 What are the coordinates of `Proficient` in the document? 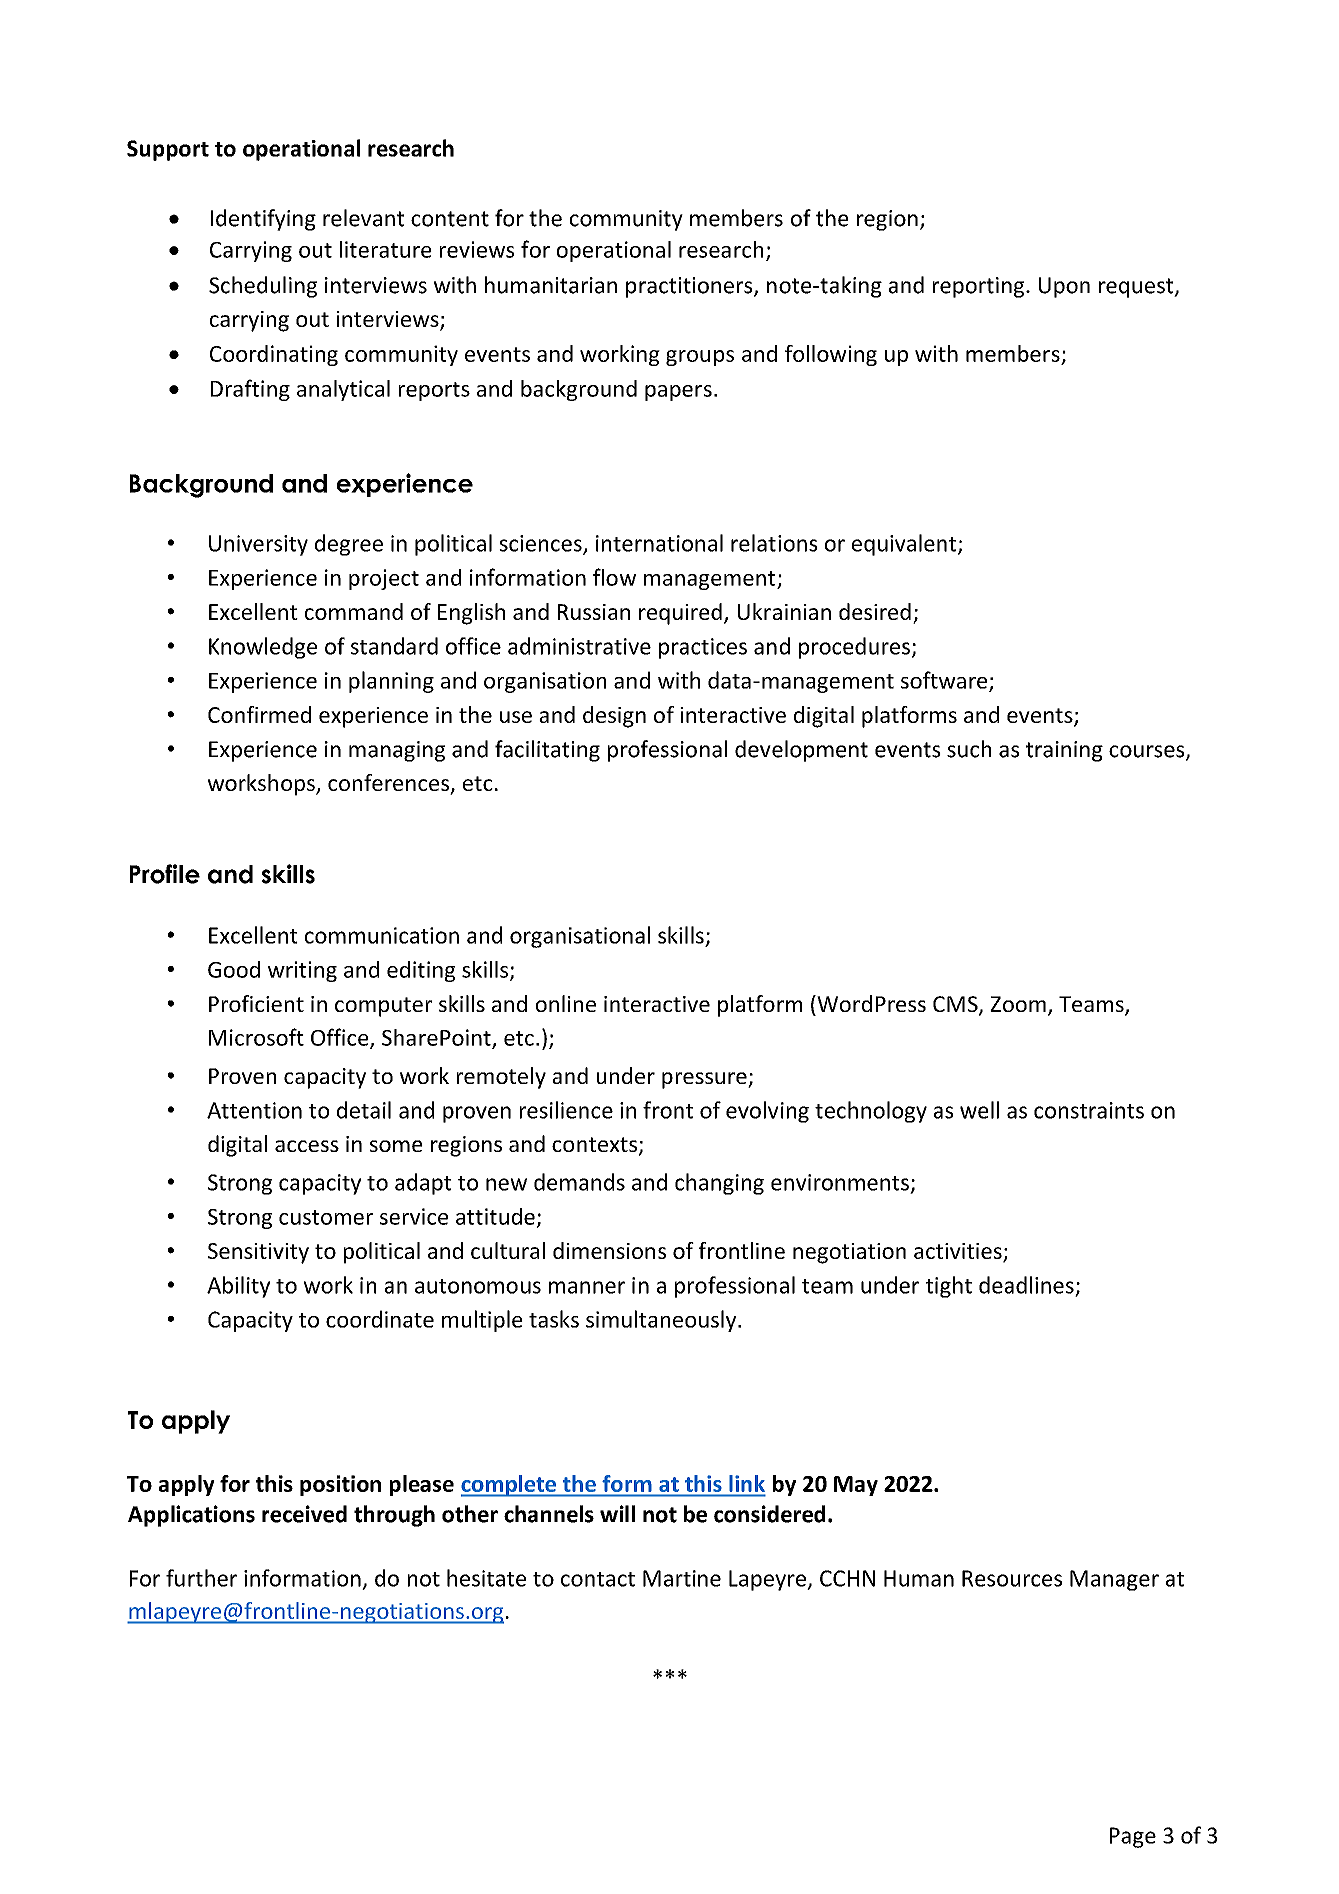 It's located at (256, 1003).
